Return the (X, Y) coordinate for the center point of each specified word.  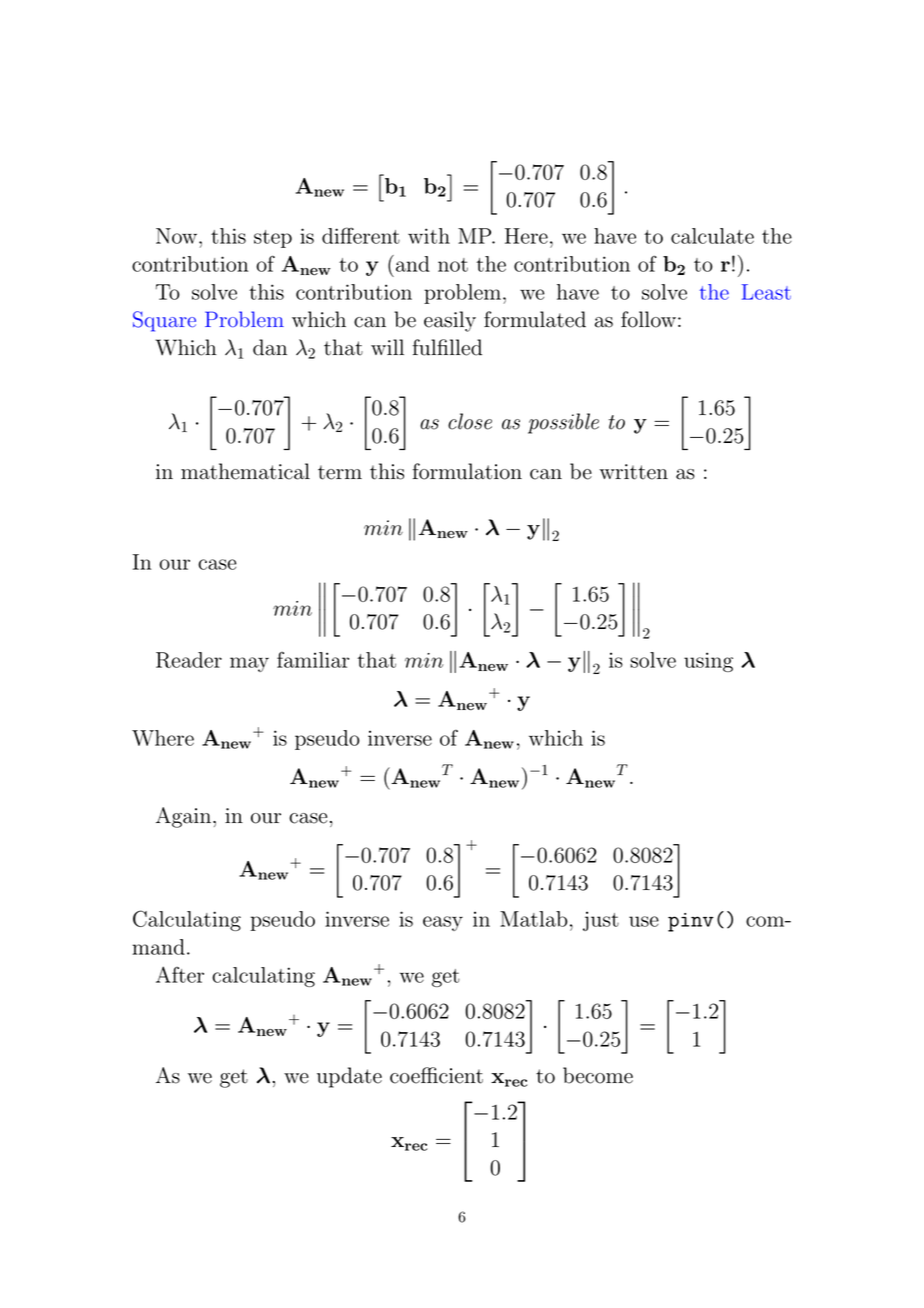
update (349, 1077)
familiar (313, 660)
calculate (712, 236)
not (453, 265)
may (249, 664)
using (708, 662)
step (273, 239)
